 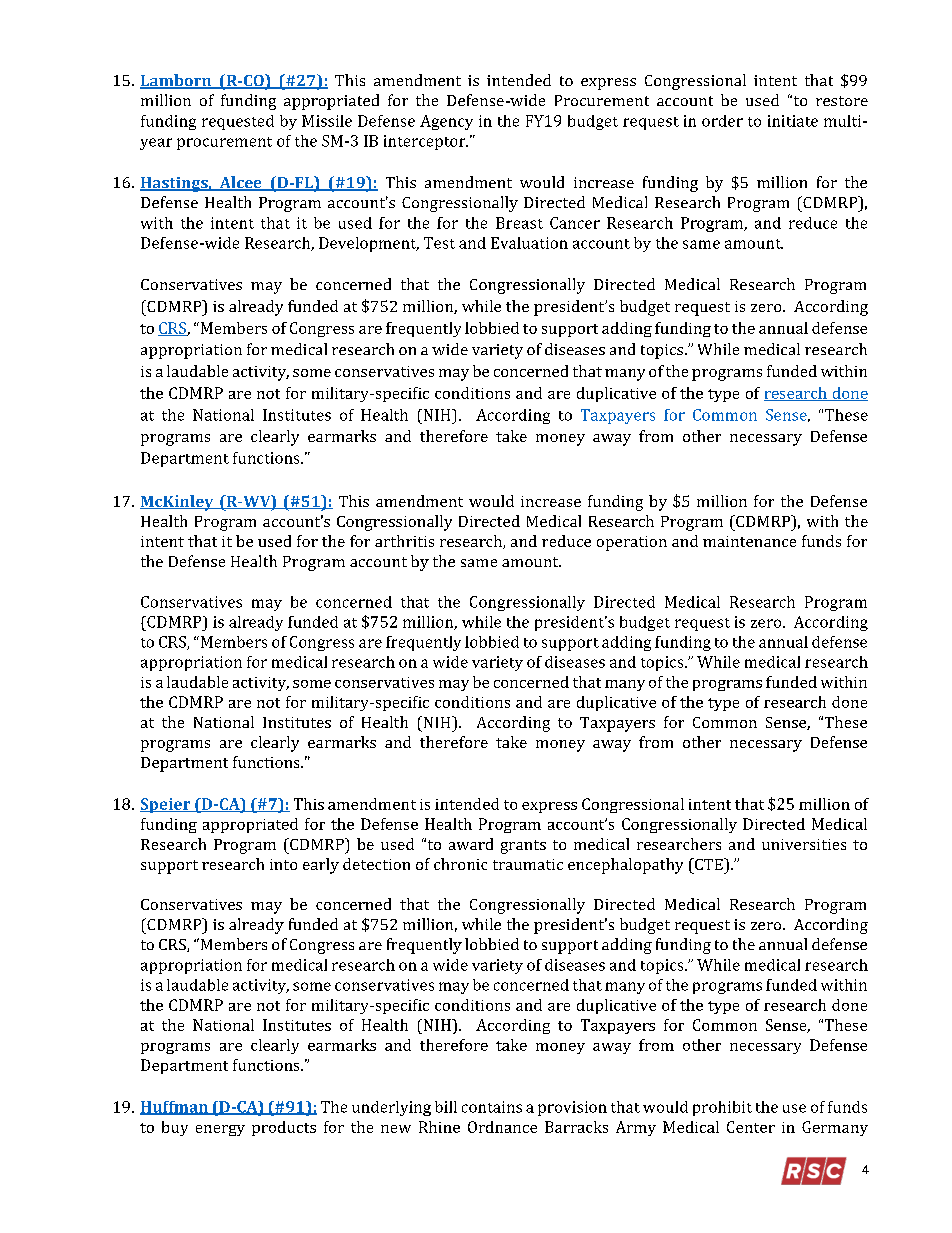 I want to click on operation, so click(x=632, y=543).
